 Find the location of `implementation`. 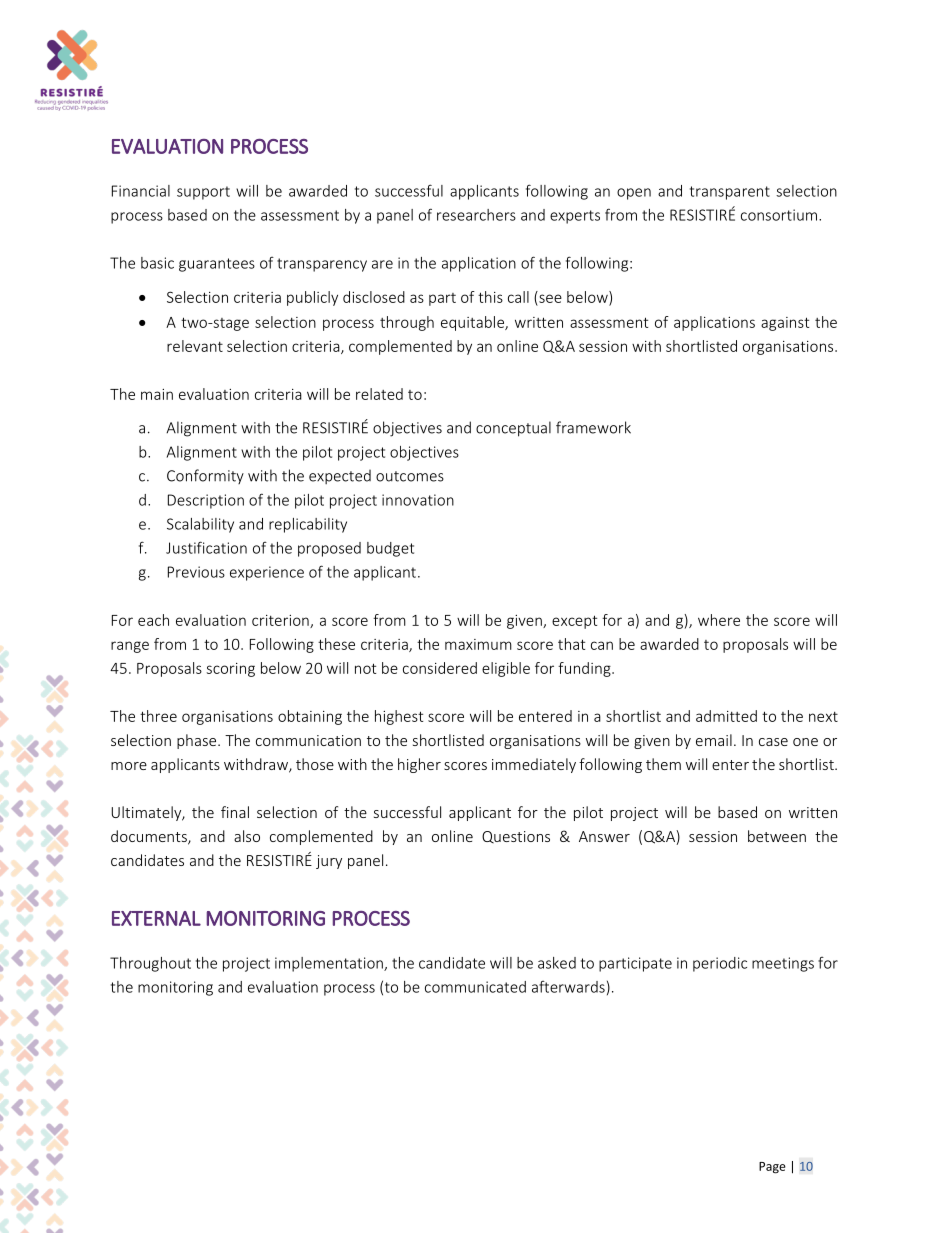

implementation is located at coordinates (330, 964).
